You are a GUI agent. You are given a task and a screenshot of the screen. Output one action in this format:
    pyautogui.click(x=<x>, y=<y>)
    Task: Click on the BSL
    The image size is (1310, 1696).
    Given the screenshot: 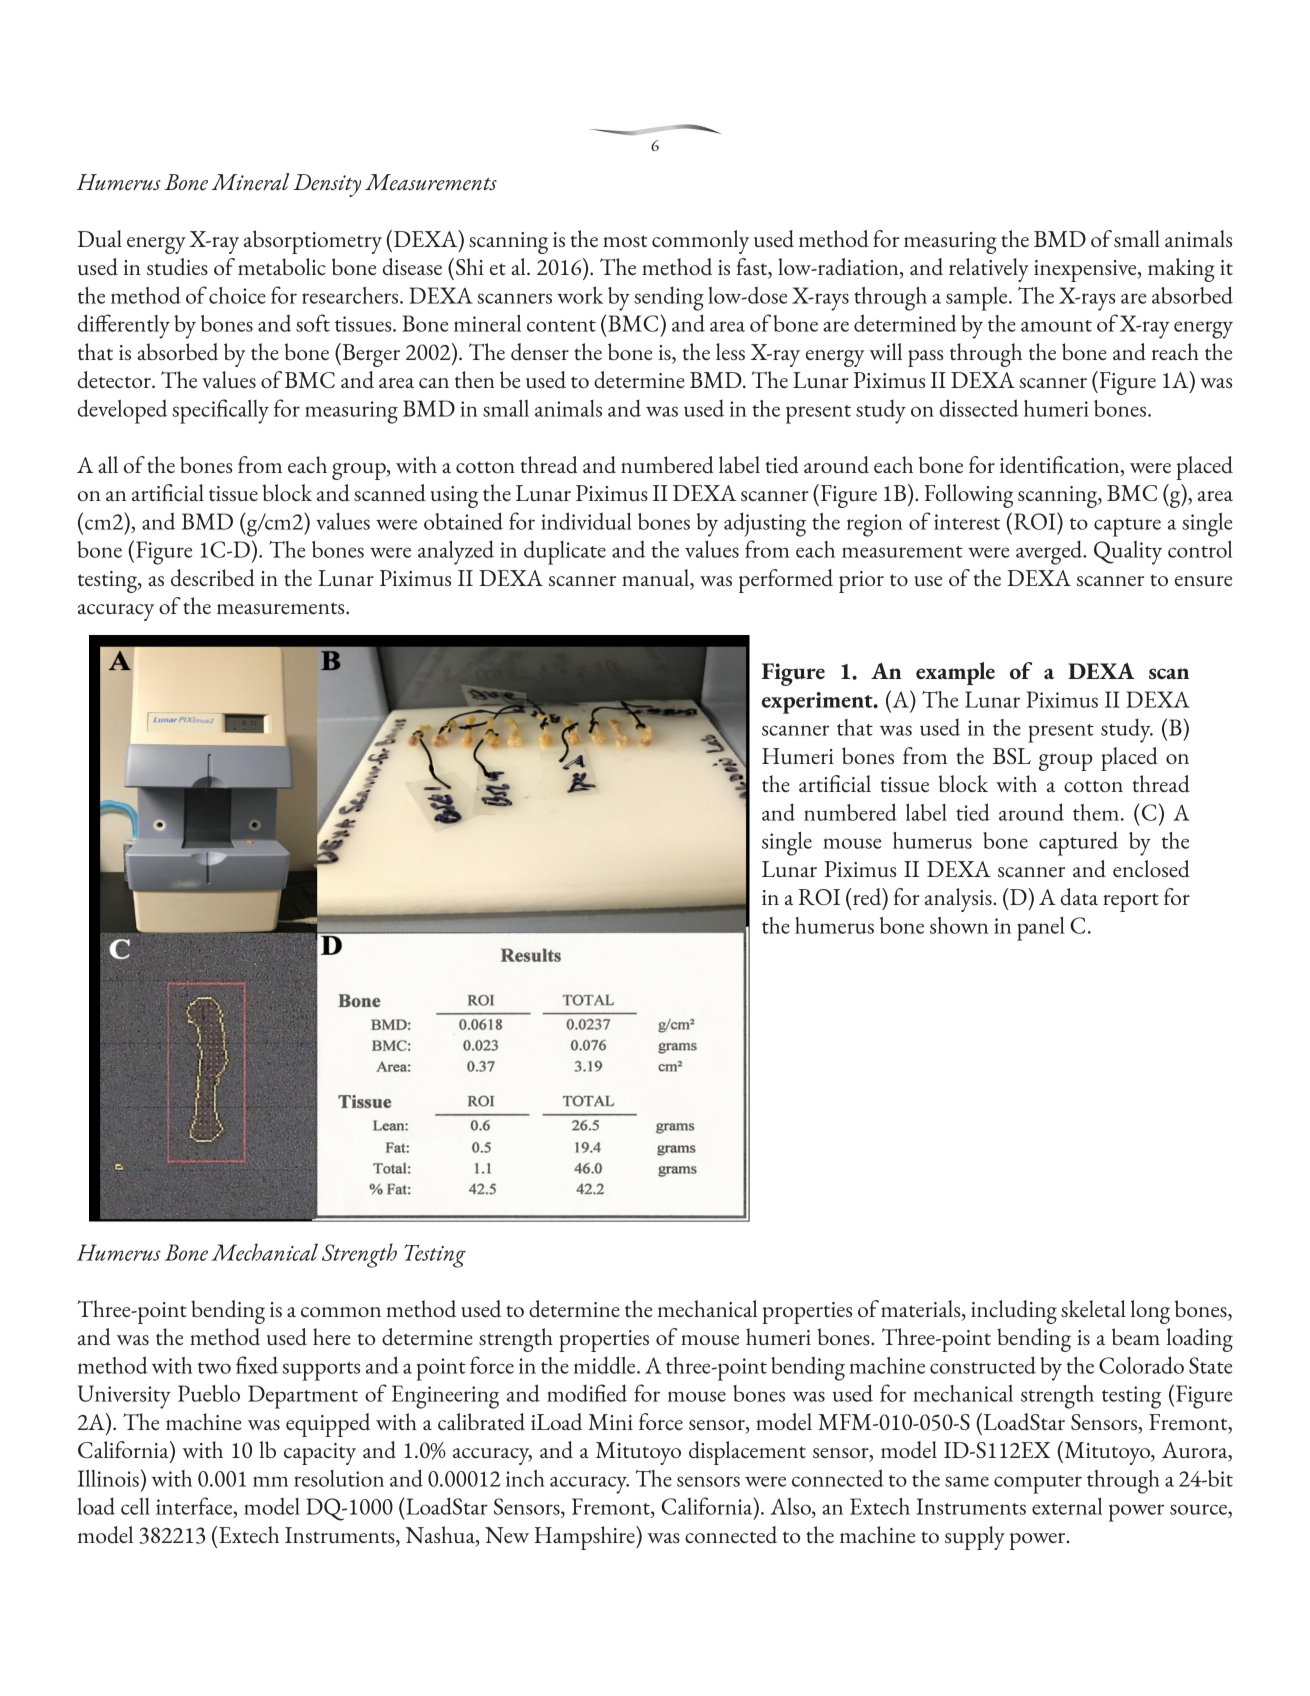 What is the action you would take?
    pyautogui.click(x=1012, y=756)
